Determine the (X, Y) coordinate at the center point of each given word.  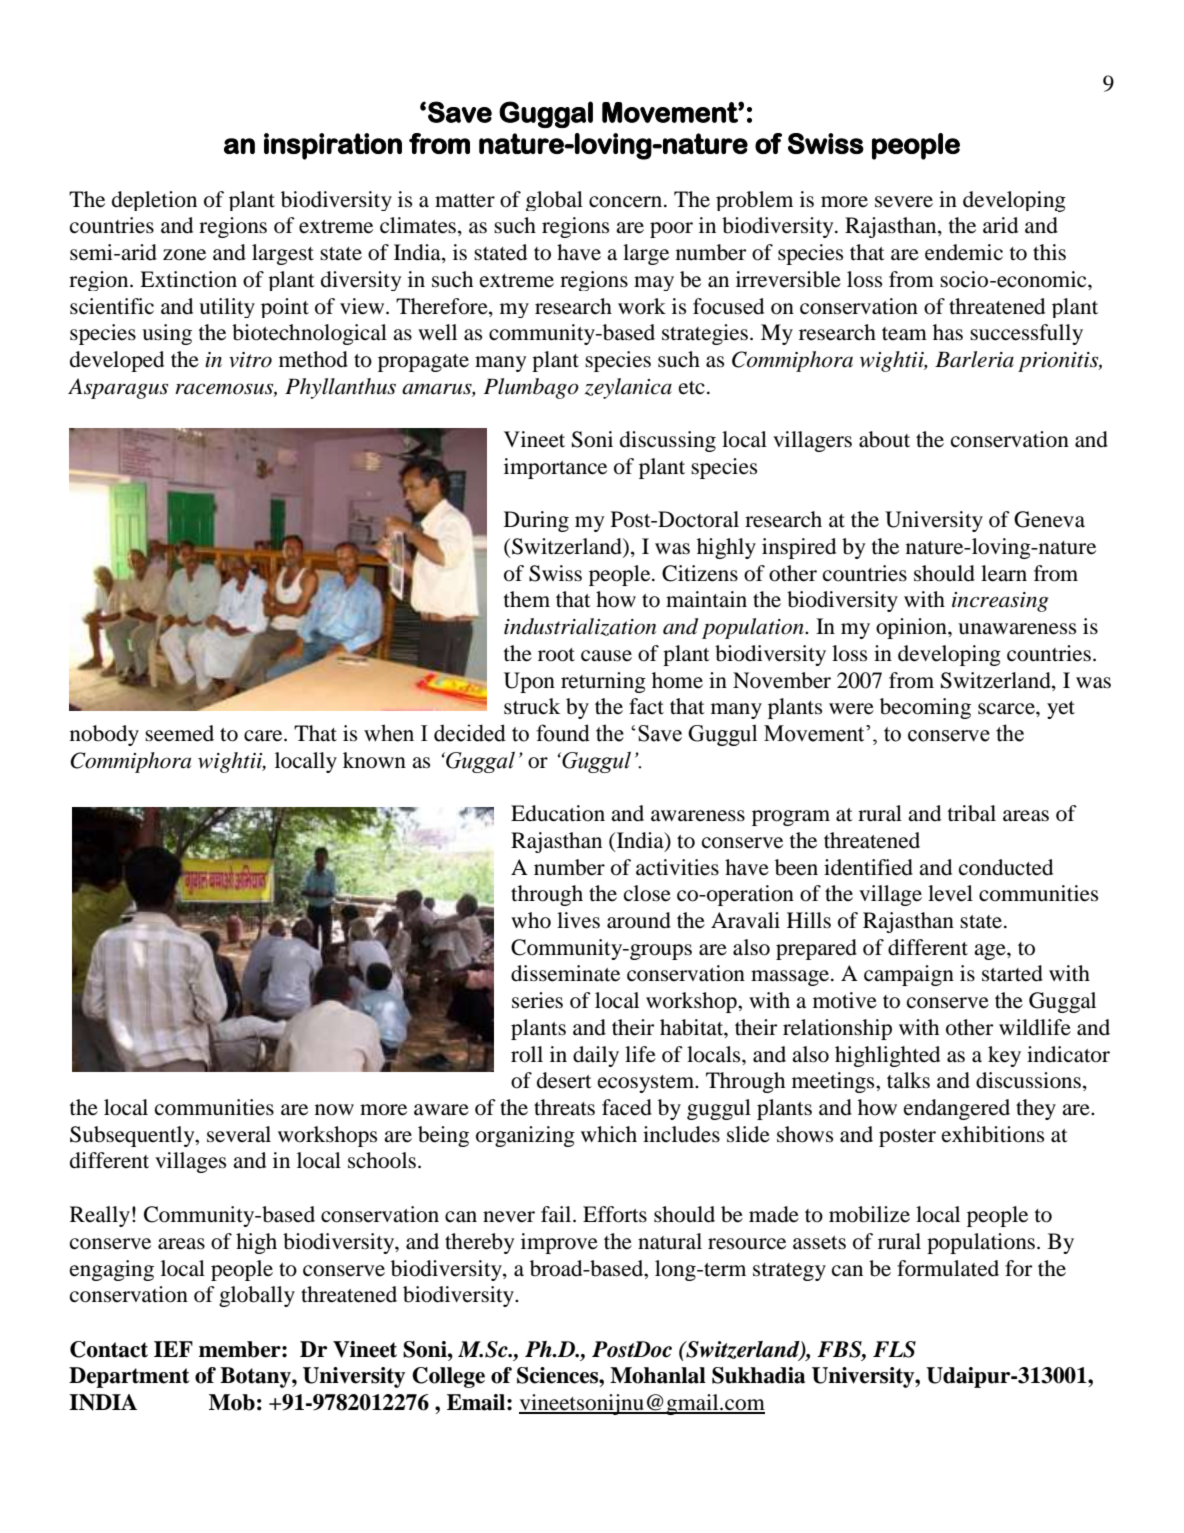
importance (555, 468)
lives (578, 920)
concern (627, 202)
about (884, 439)
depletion (154, 201)
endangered (957, 1109)
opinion (912, 628)
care (264, 736)
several (239, 1134)
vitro (250, 360)
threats (564, 1107)
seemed (179, 733)
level (950, 893)
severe (904, 202)
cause (606, 656)
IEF (173, 1349)
